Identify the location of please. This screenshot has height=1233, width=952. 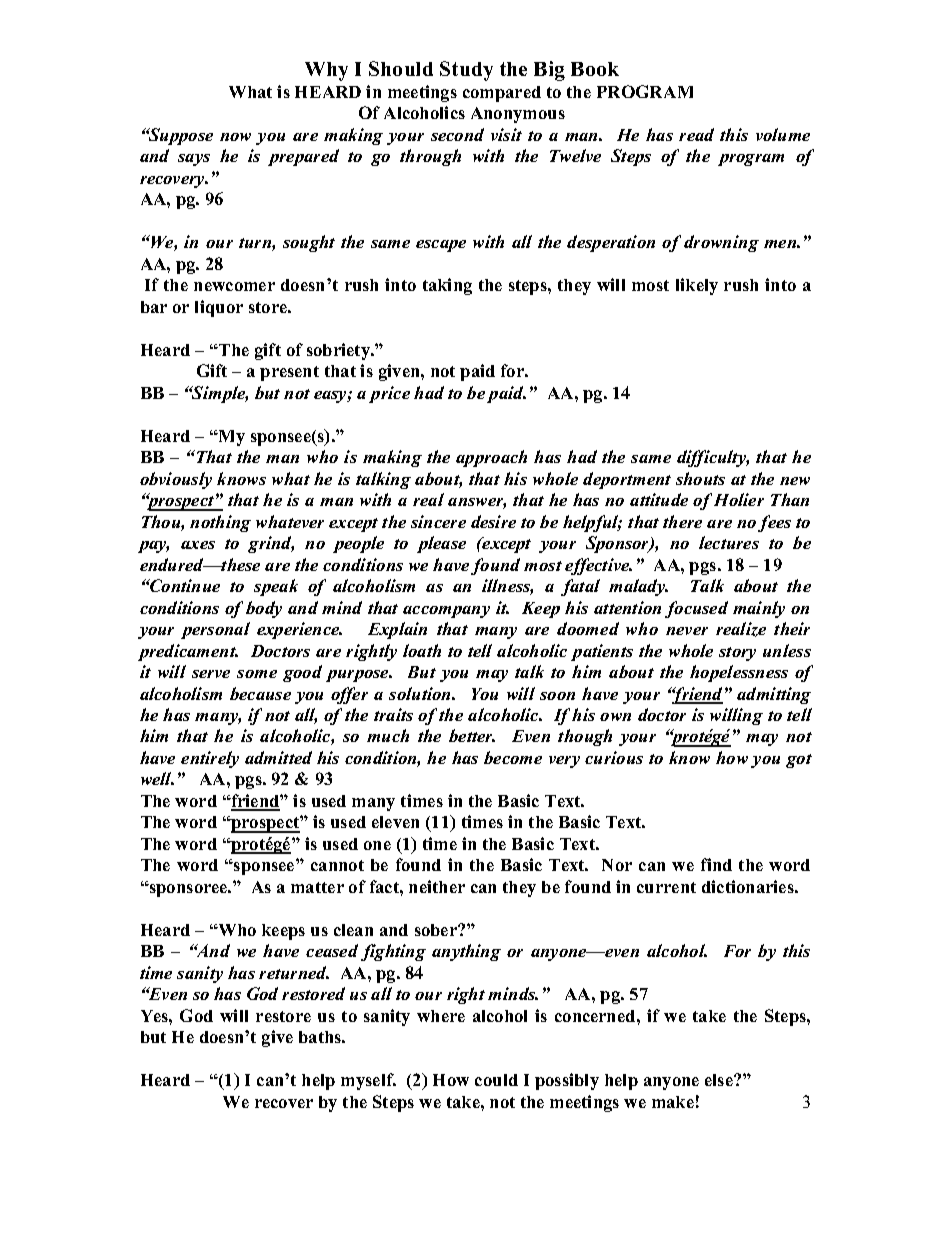
(441, 544).
